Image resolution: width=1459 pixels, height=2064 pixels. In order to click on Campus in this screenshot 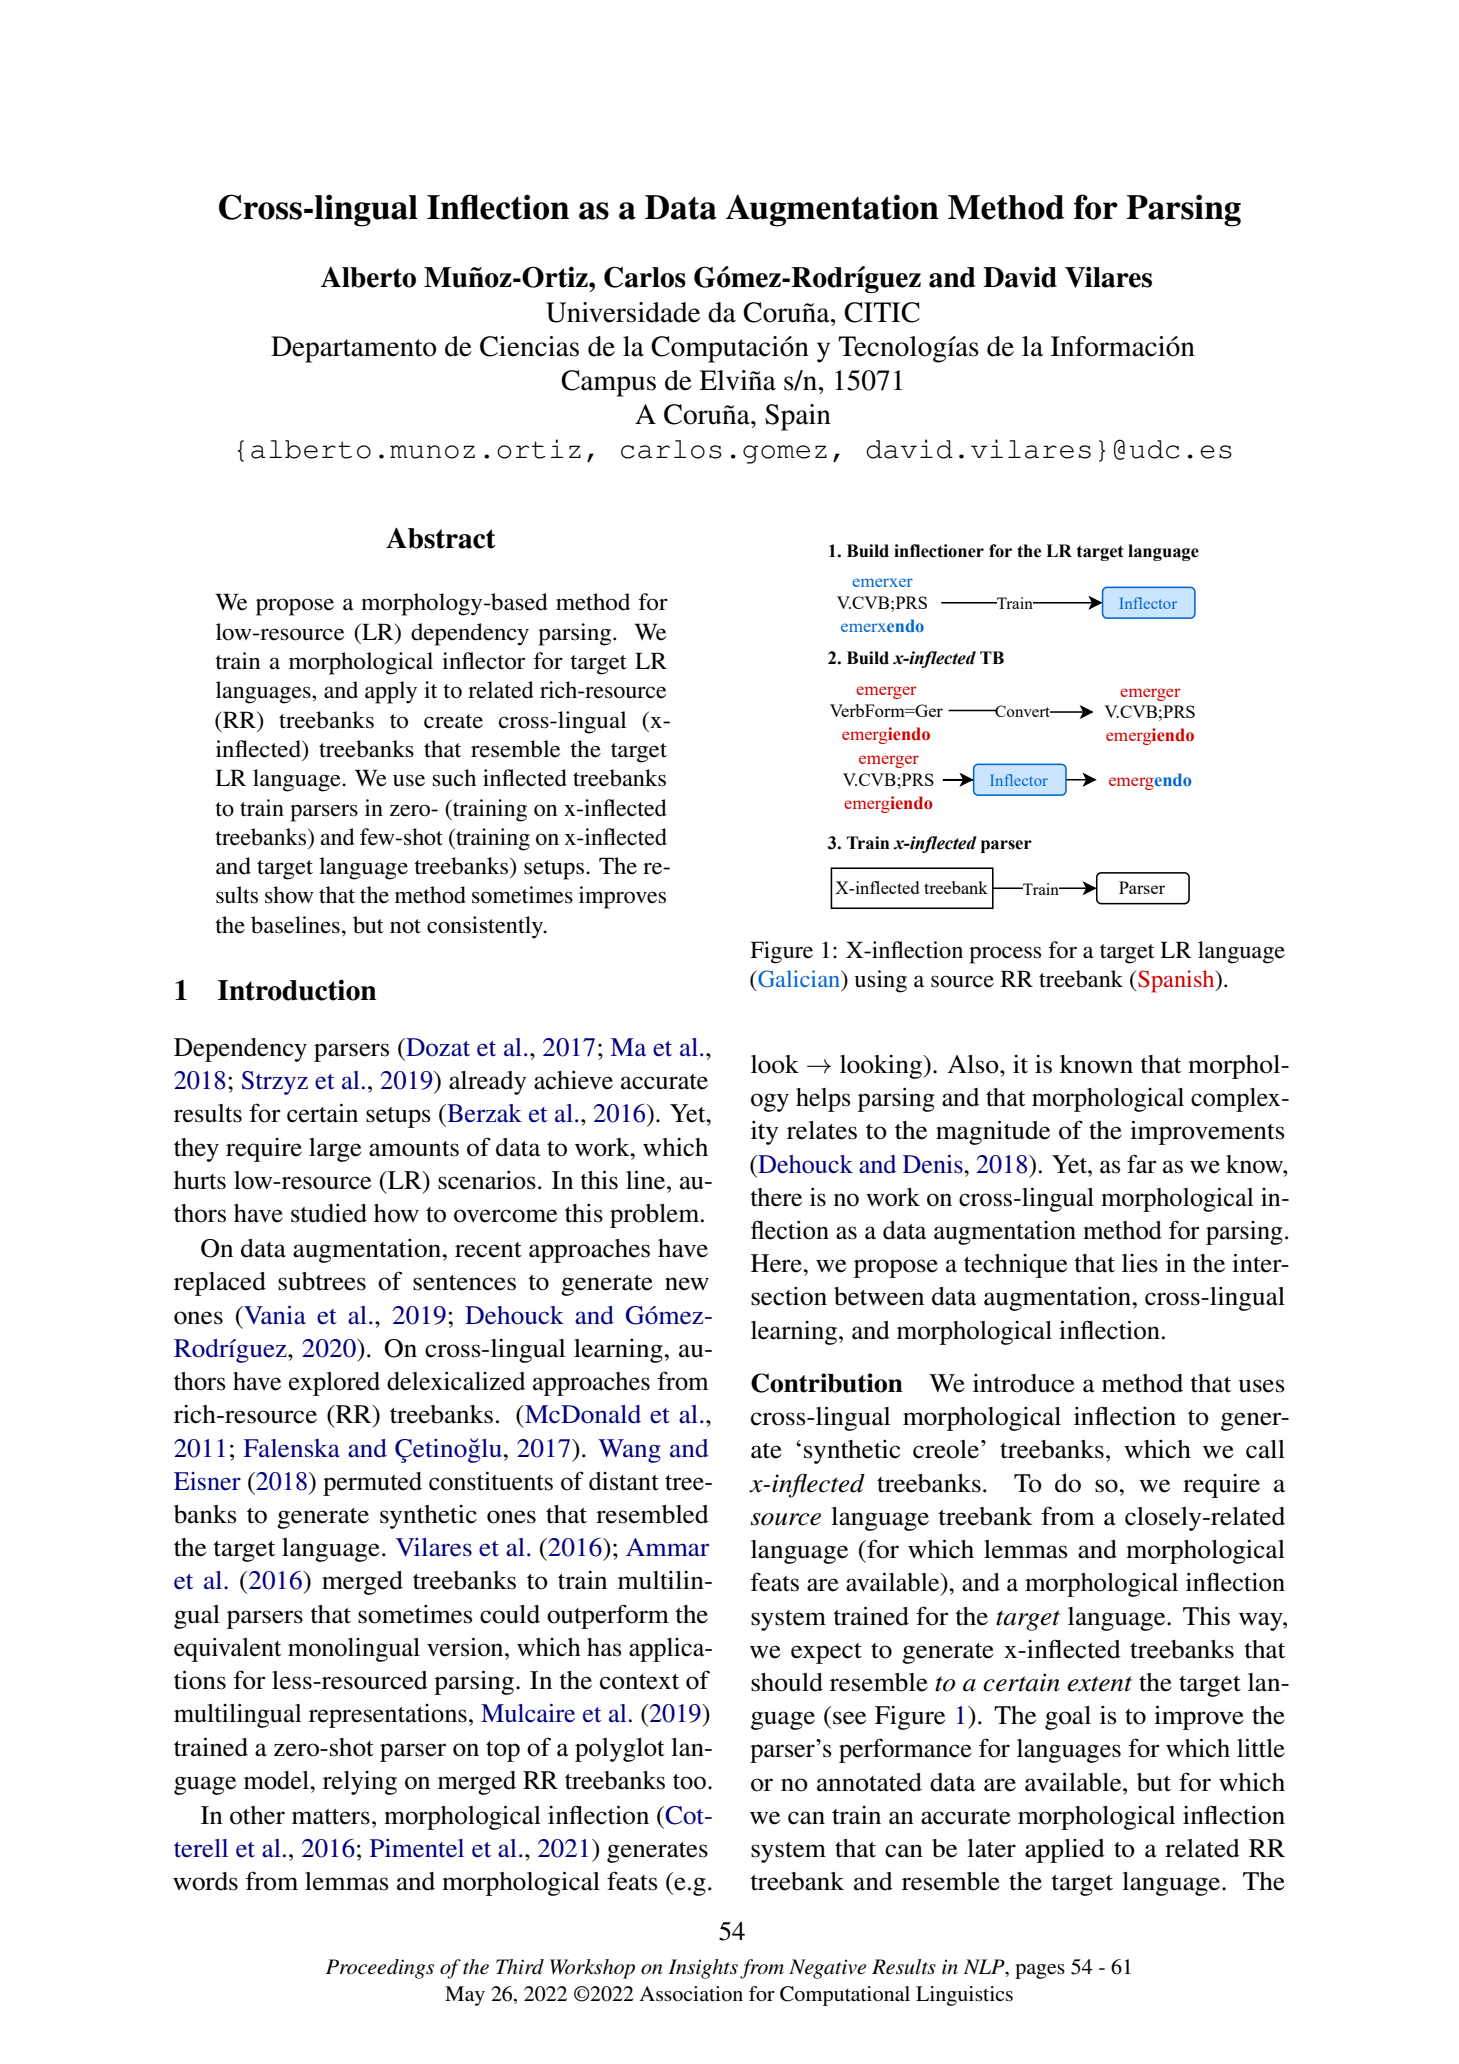, I will do `click(608, 383)`.
